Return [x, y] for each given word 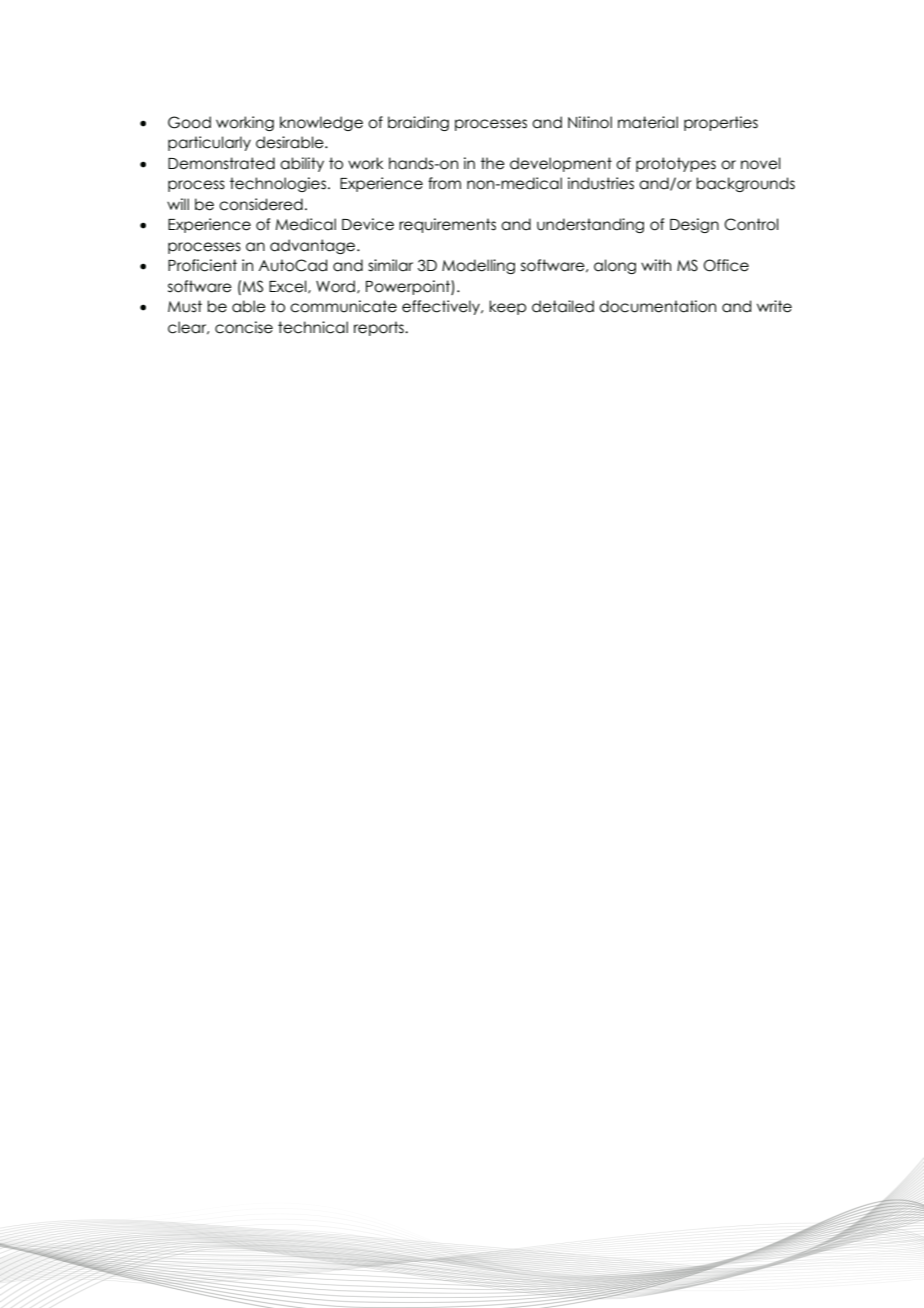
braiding [418, 123]
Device [368, 224]
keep [507, 307]
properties [721, 123]
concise [244, 327]
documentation [657, 306]
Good [189, 122]
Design [694, 225]
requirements [447, 225]
